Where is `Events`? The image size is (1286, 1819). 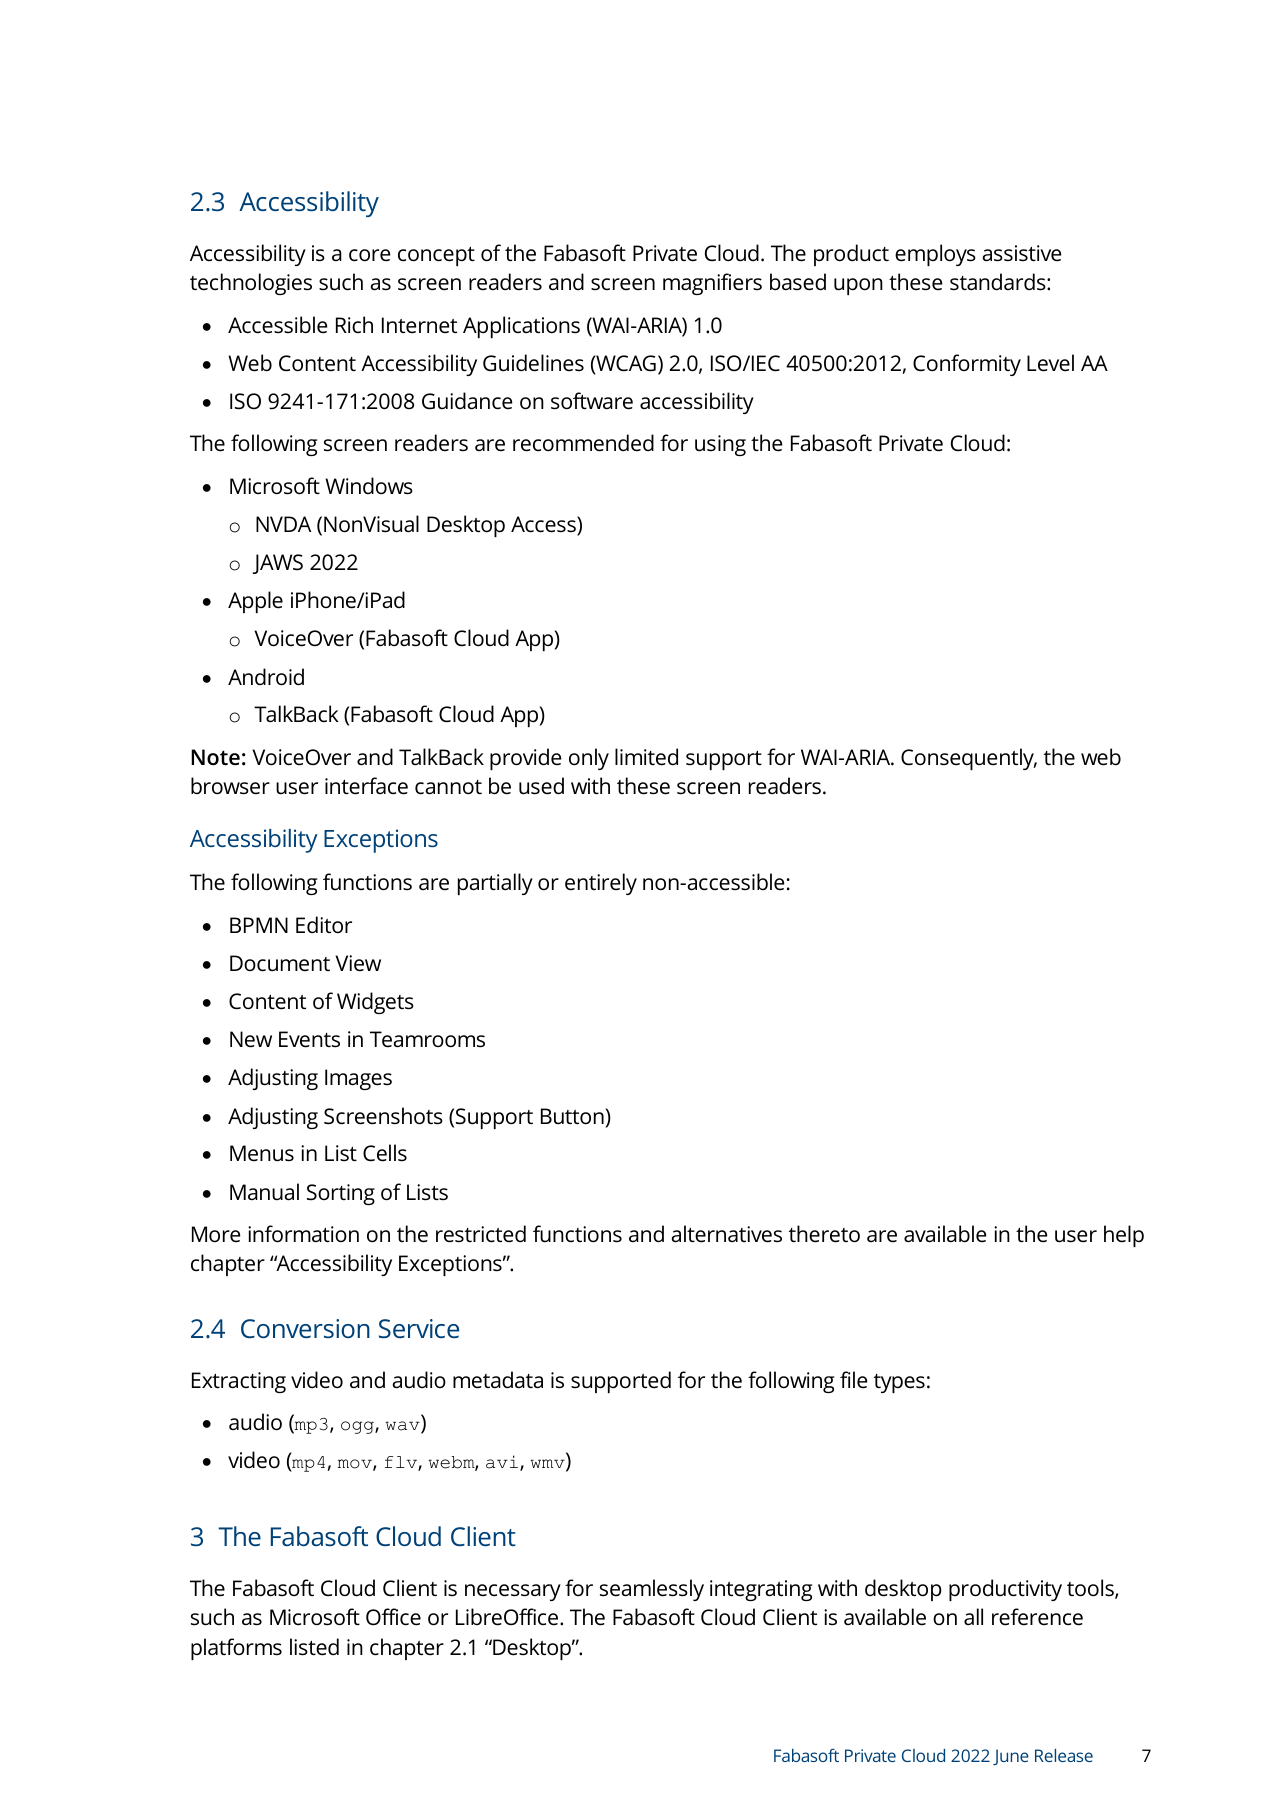 Events is located at coordinates (309, 1039).
